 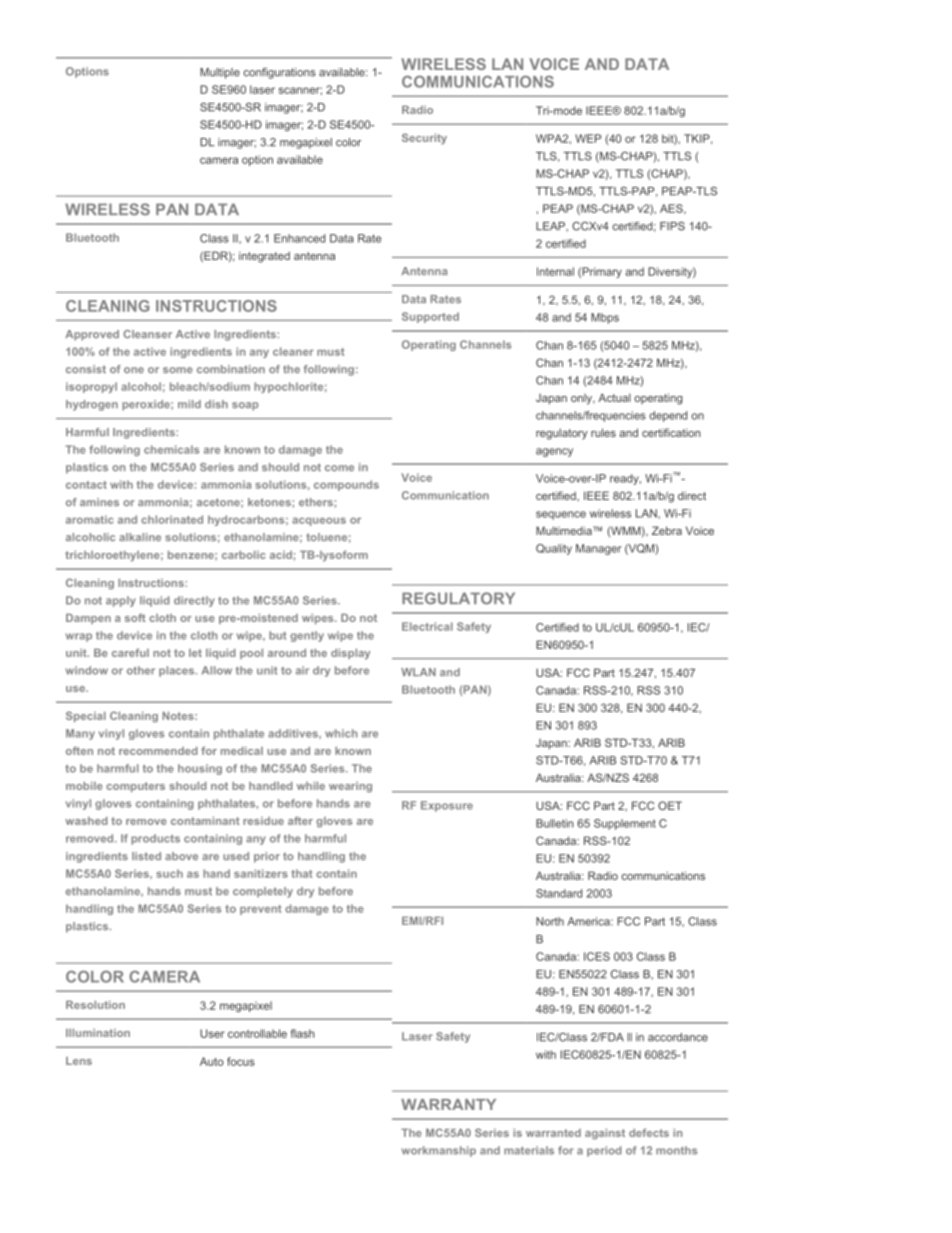 What do you see at coordinates (430, 317) in the image?
I see `Supported` at bounding box center [430, 317].
